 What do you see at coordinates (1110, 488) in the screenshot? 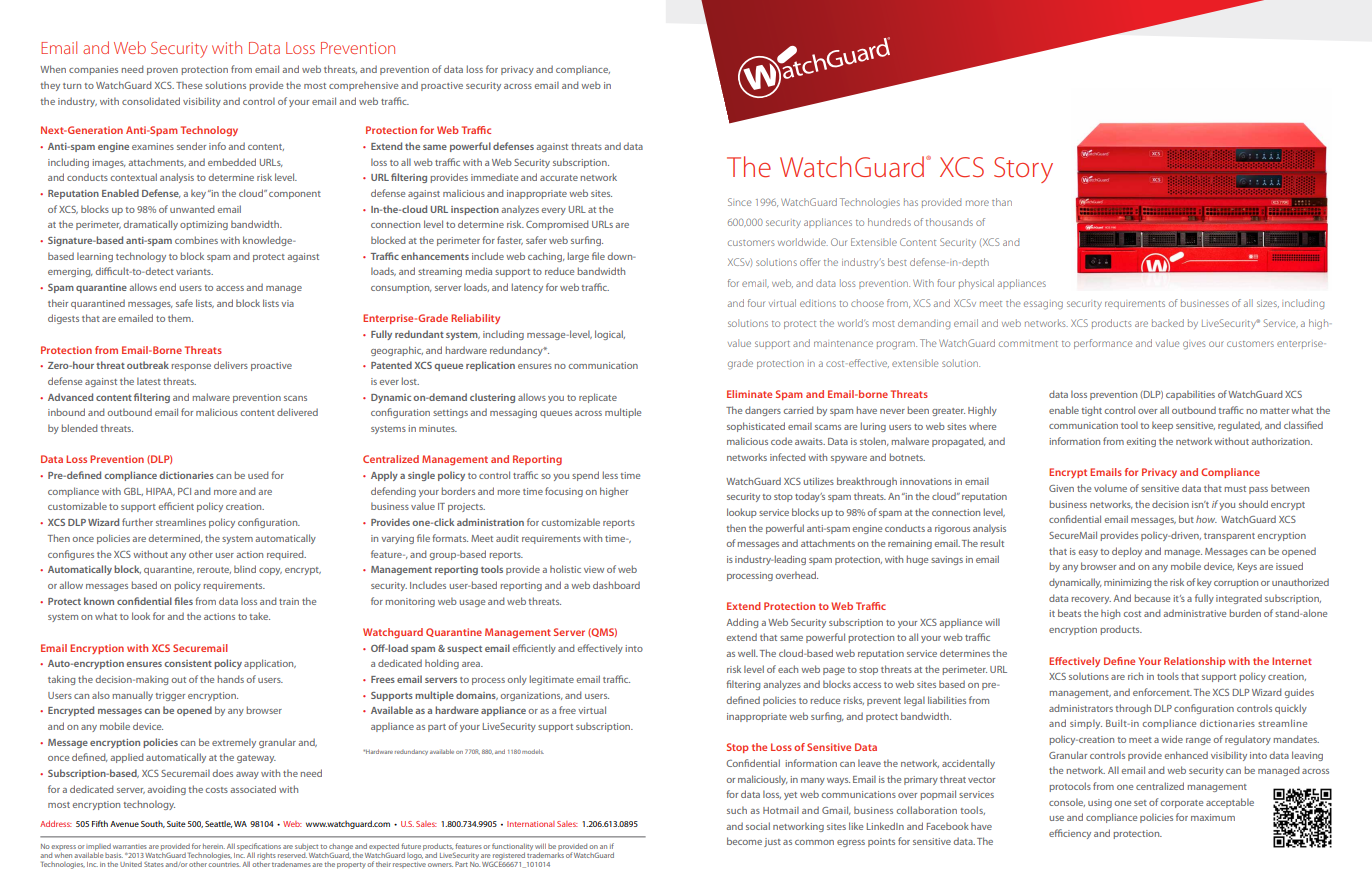
I see `volume` at bounding box center [1110, 488].
